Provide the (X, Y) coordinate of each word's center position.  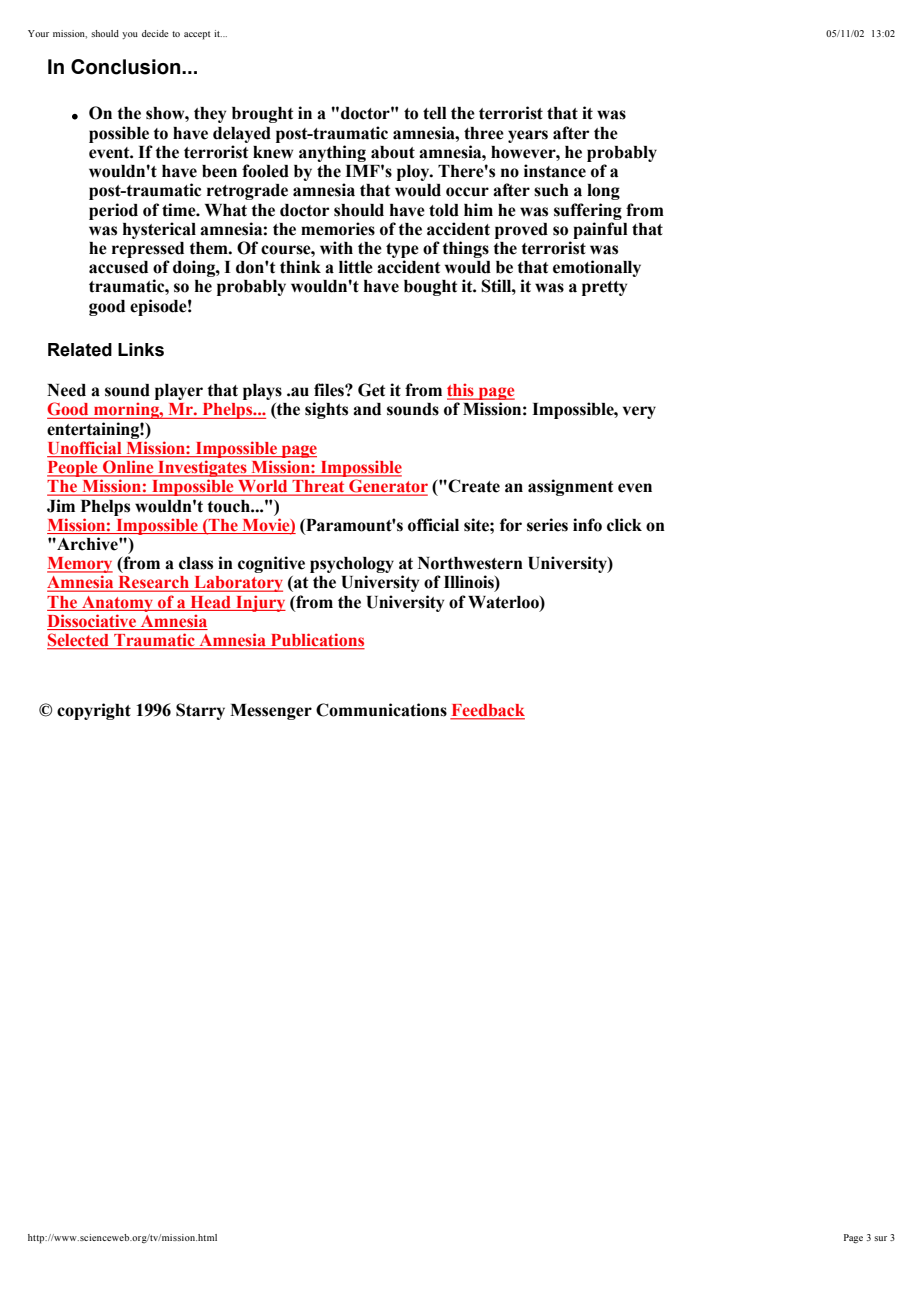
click (624, 525)
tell (435, 113)
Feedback (487, 711)
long (603, 192)
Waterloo (504, 602)
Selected (79, 641)
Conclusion (127, 67)
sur (880, 1238)
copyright (94, 711)
